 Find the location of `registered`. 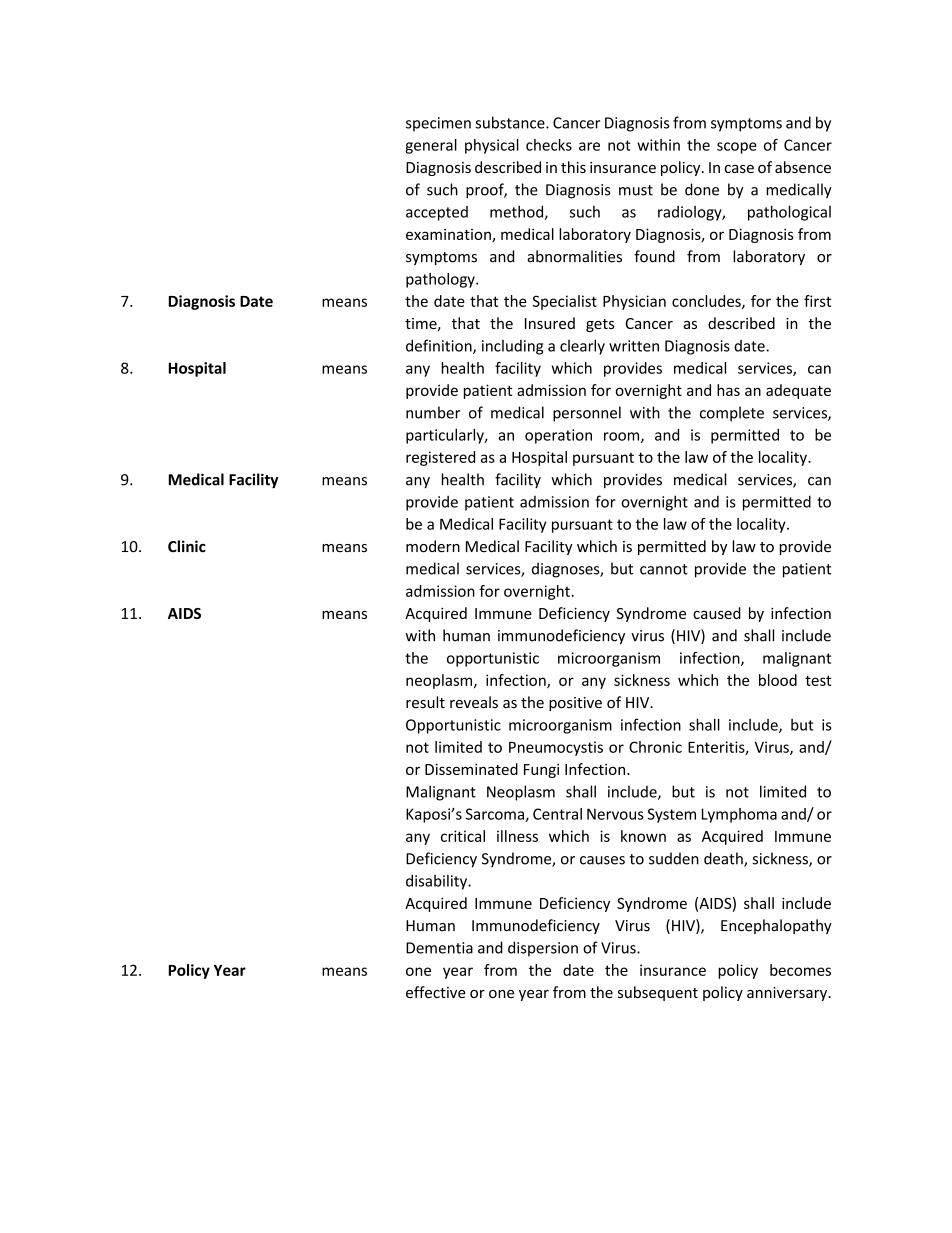

registered is located at coordinates (440, 458).
